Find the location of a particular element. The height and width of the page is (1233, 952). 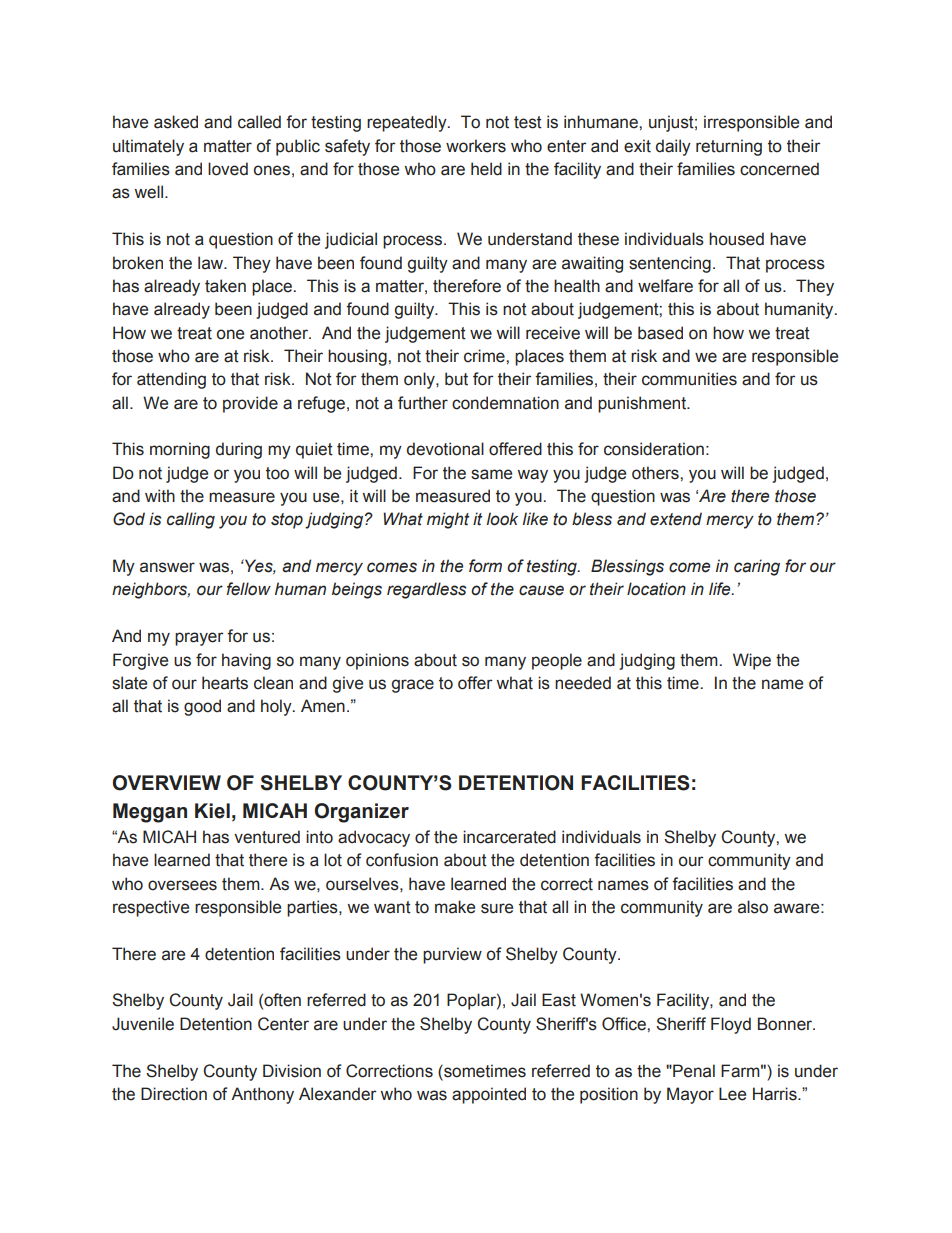

workers is located at coordinates (476, 146).
